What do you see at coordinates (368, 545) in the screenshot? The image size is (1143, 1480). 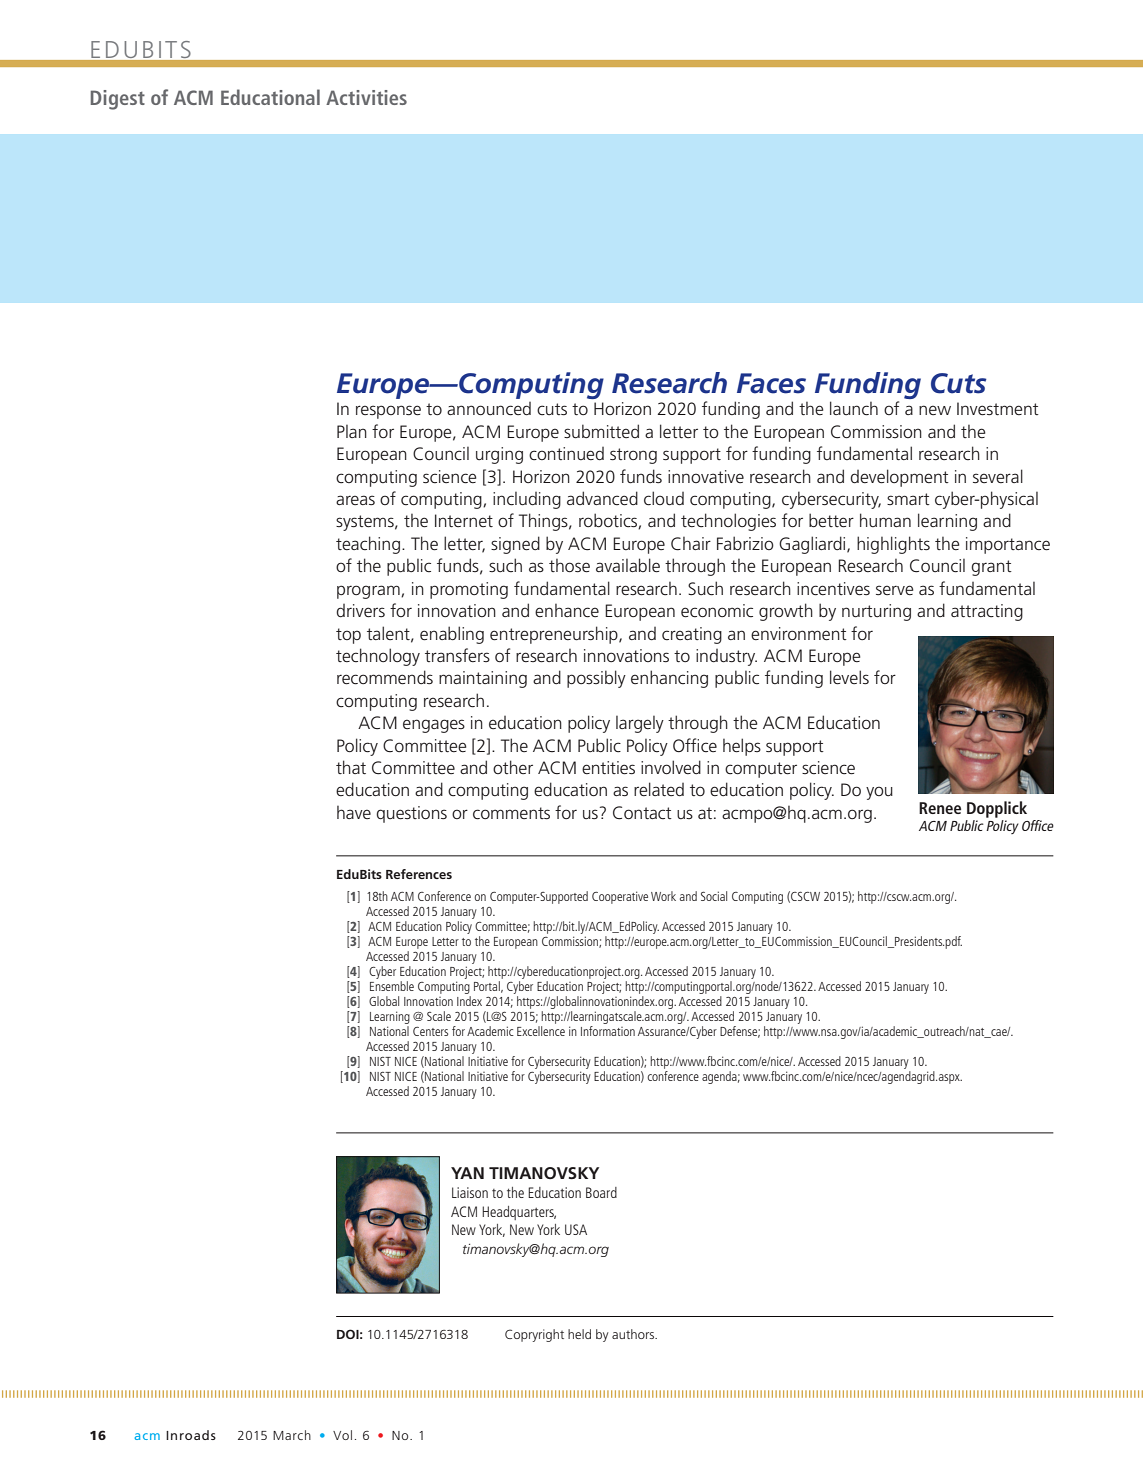 I see `teaching` at bounding box center [368, 545].
